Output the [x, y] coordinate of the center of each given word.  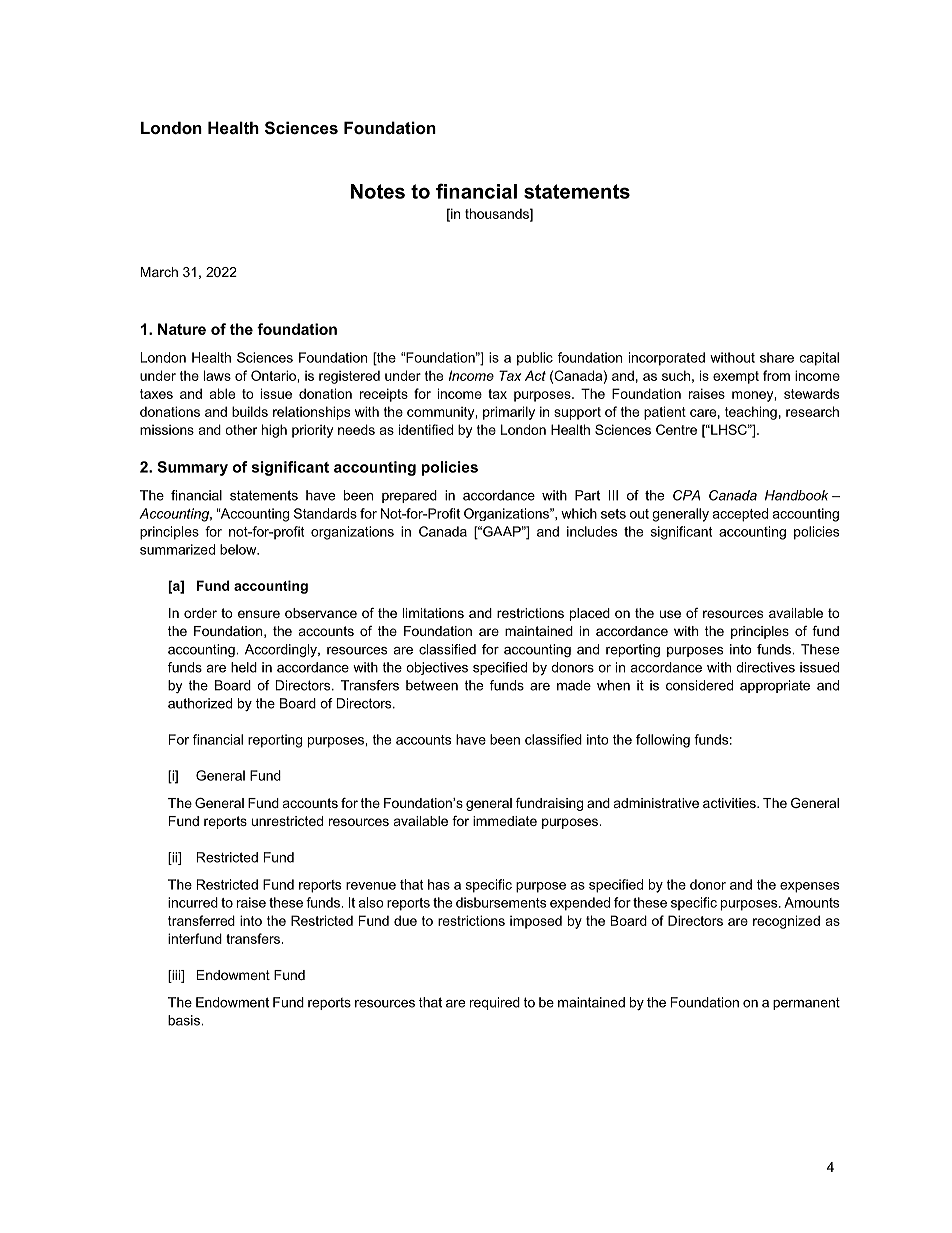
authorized [200, 703]
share [777, 357]
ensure [259, 614]
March [159, 272]
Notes [378, 191]
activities [730, 803]
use [670, 614]
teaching [751, 413]
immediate [505, 821]
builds [250, 411]
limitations [433, 613]
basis [185, 1020]
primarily [509, 413]
